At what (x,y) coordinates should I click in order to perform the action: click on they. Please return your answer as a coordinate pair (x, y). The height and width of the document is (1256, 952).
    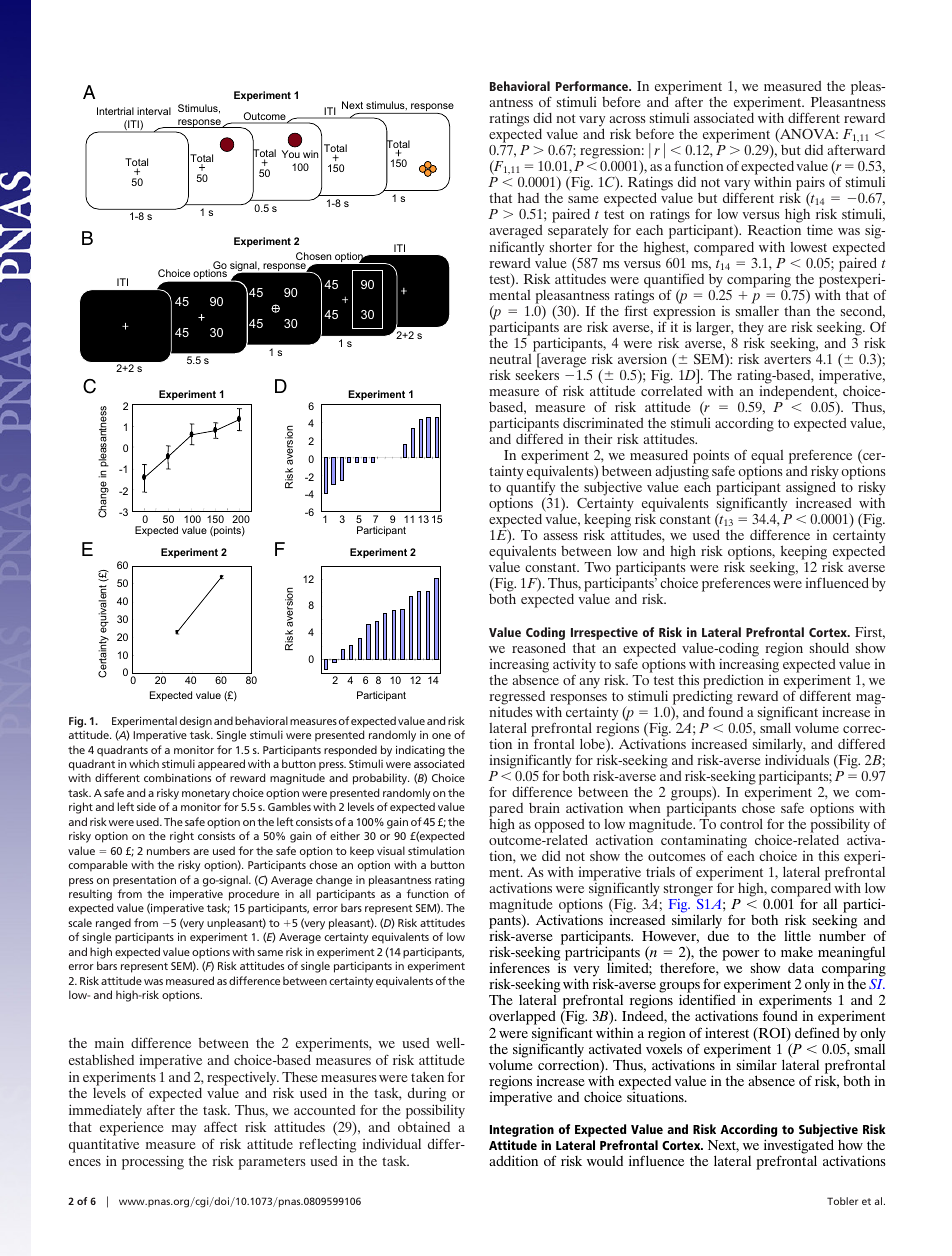
    Looking at the image, I should click on (751, 330).
